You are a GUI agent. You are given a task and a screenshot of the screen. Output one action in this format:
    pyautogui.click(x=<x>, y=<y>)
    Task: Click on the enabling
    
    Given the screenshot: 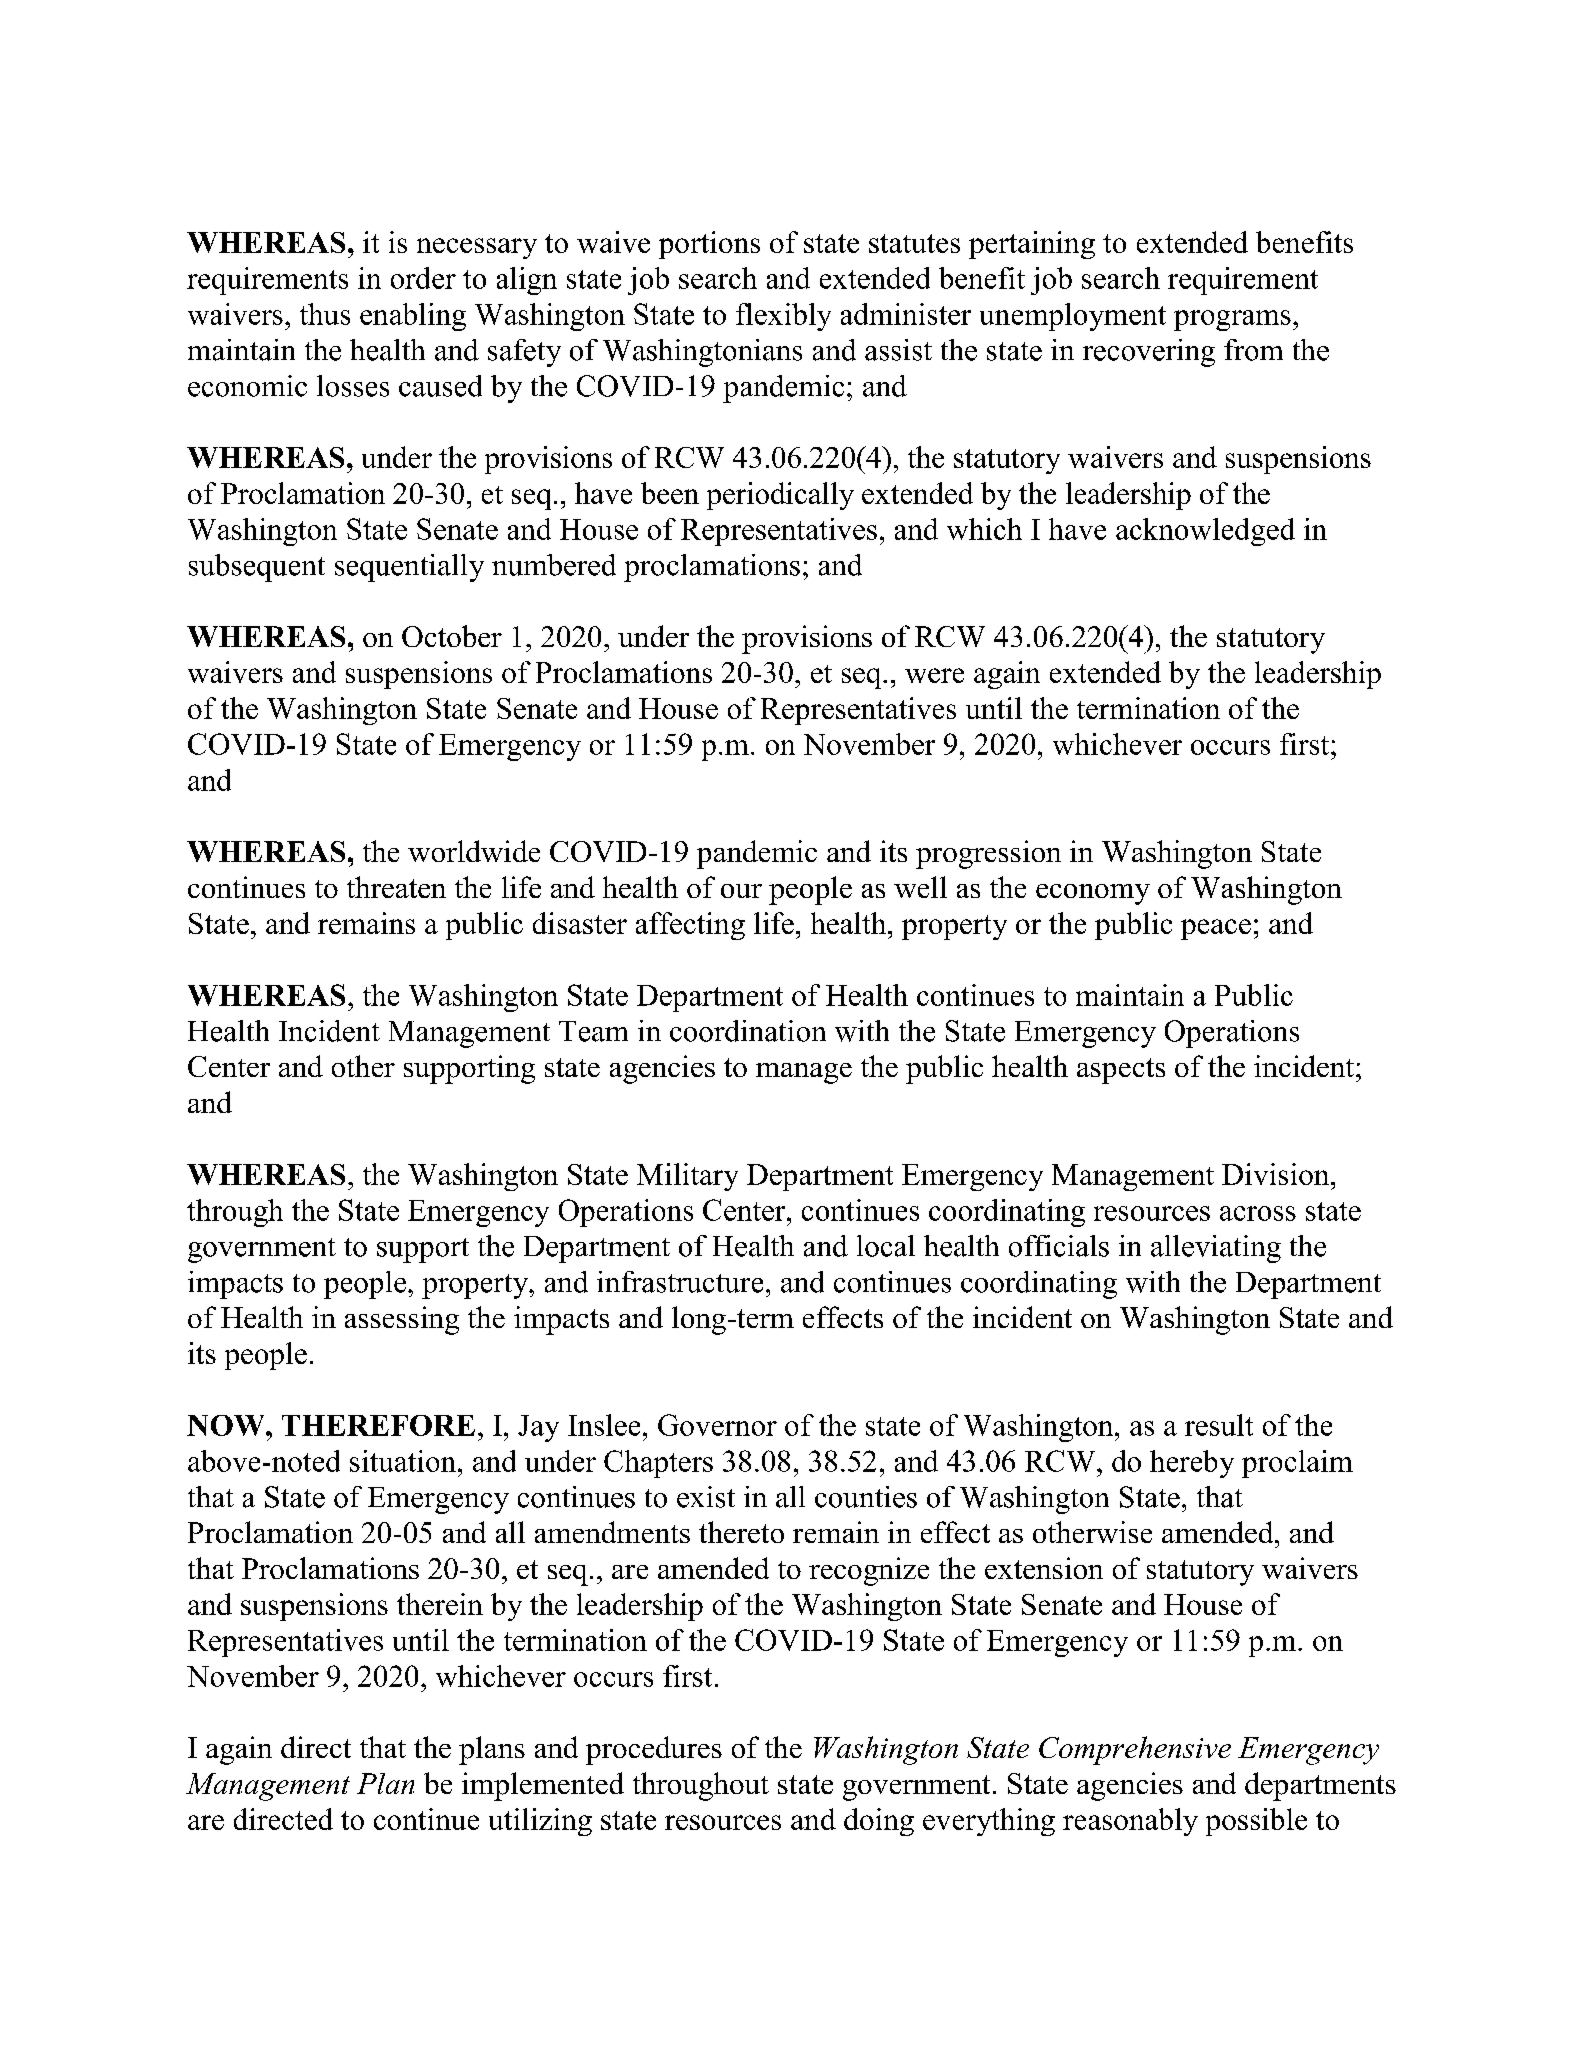 What is the action you would take?
    pyautogui.click(x=413, y=317)
